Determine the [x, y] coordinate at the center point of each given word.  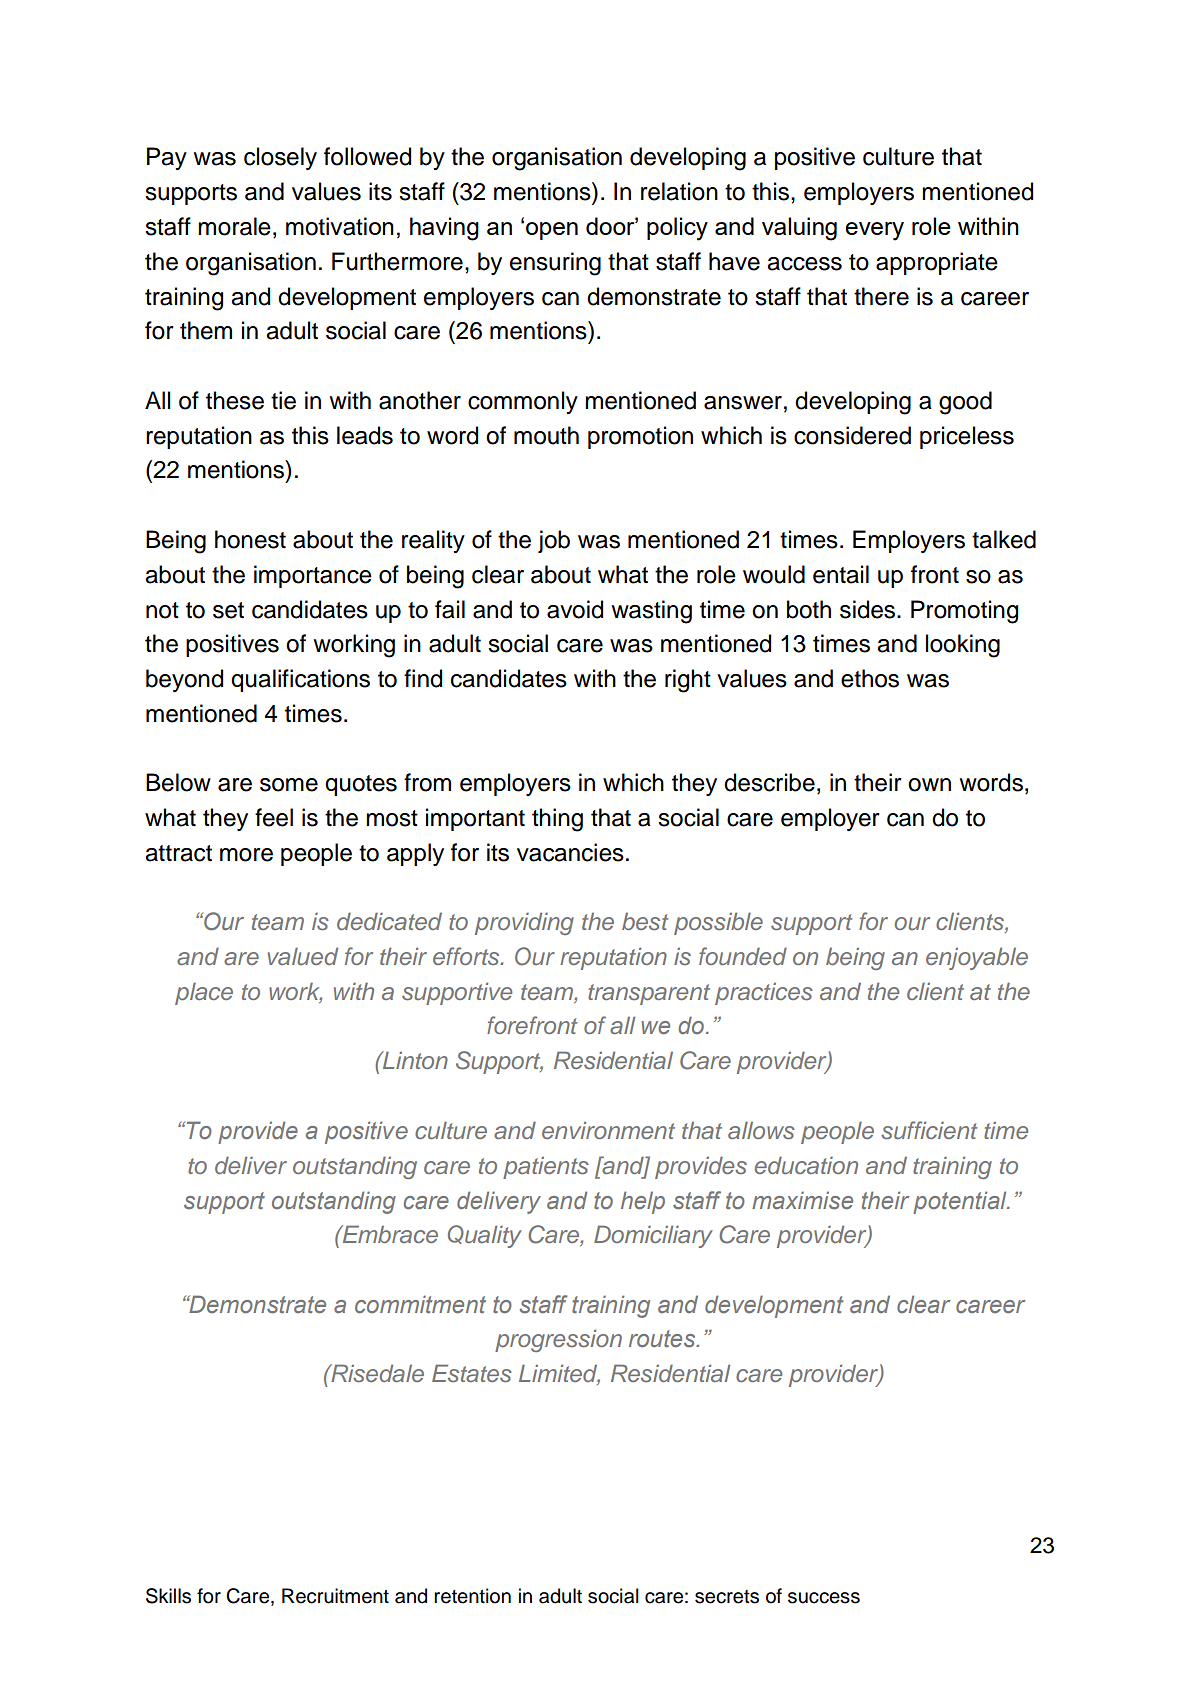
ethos [870, 678]
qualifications [300, 680]
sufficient [929, 1130]
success [824, 1598]
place [204, 993]
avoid [575, 609]
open [552, 231]
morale [234, 226]
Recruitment [335, 1596]
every [874, 231]
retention [472, 1596]
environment [608, 1130]
